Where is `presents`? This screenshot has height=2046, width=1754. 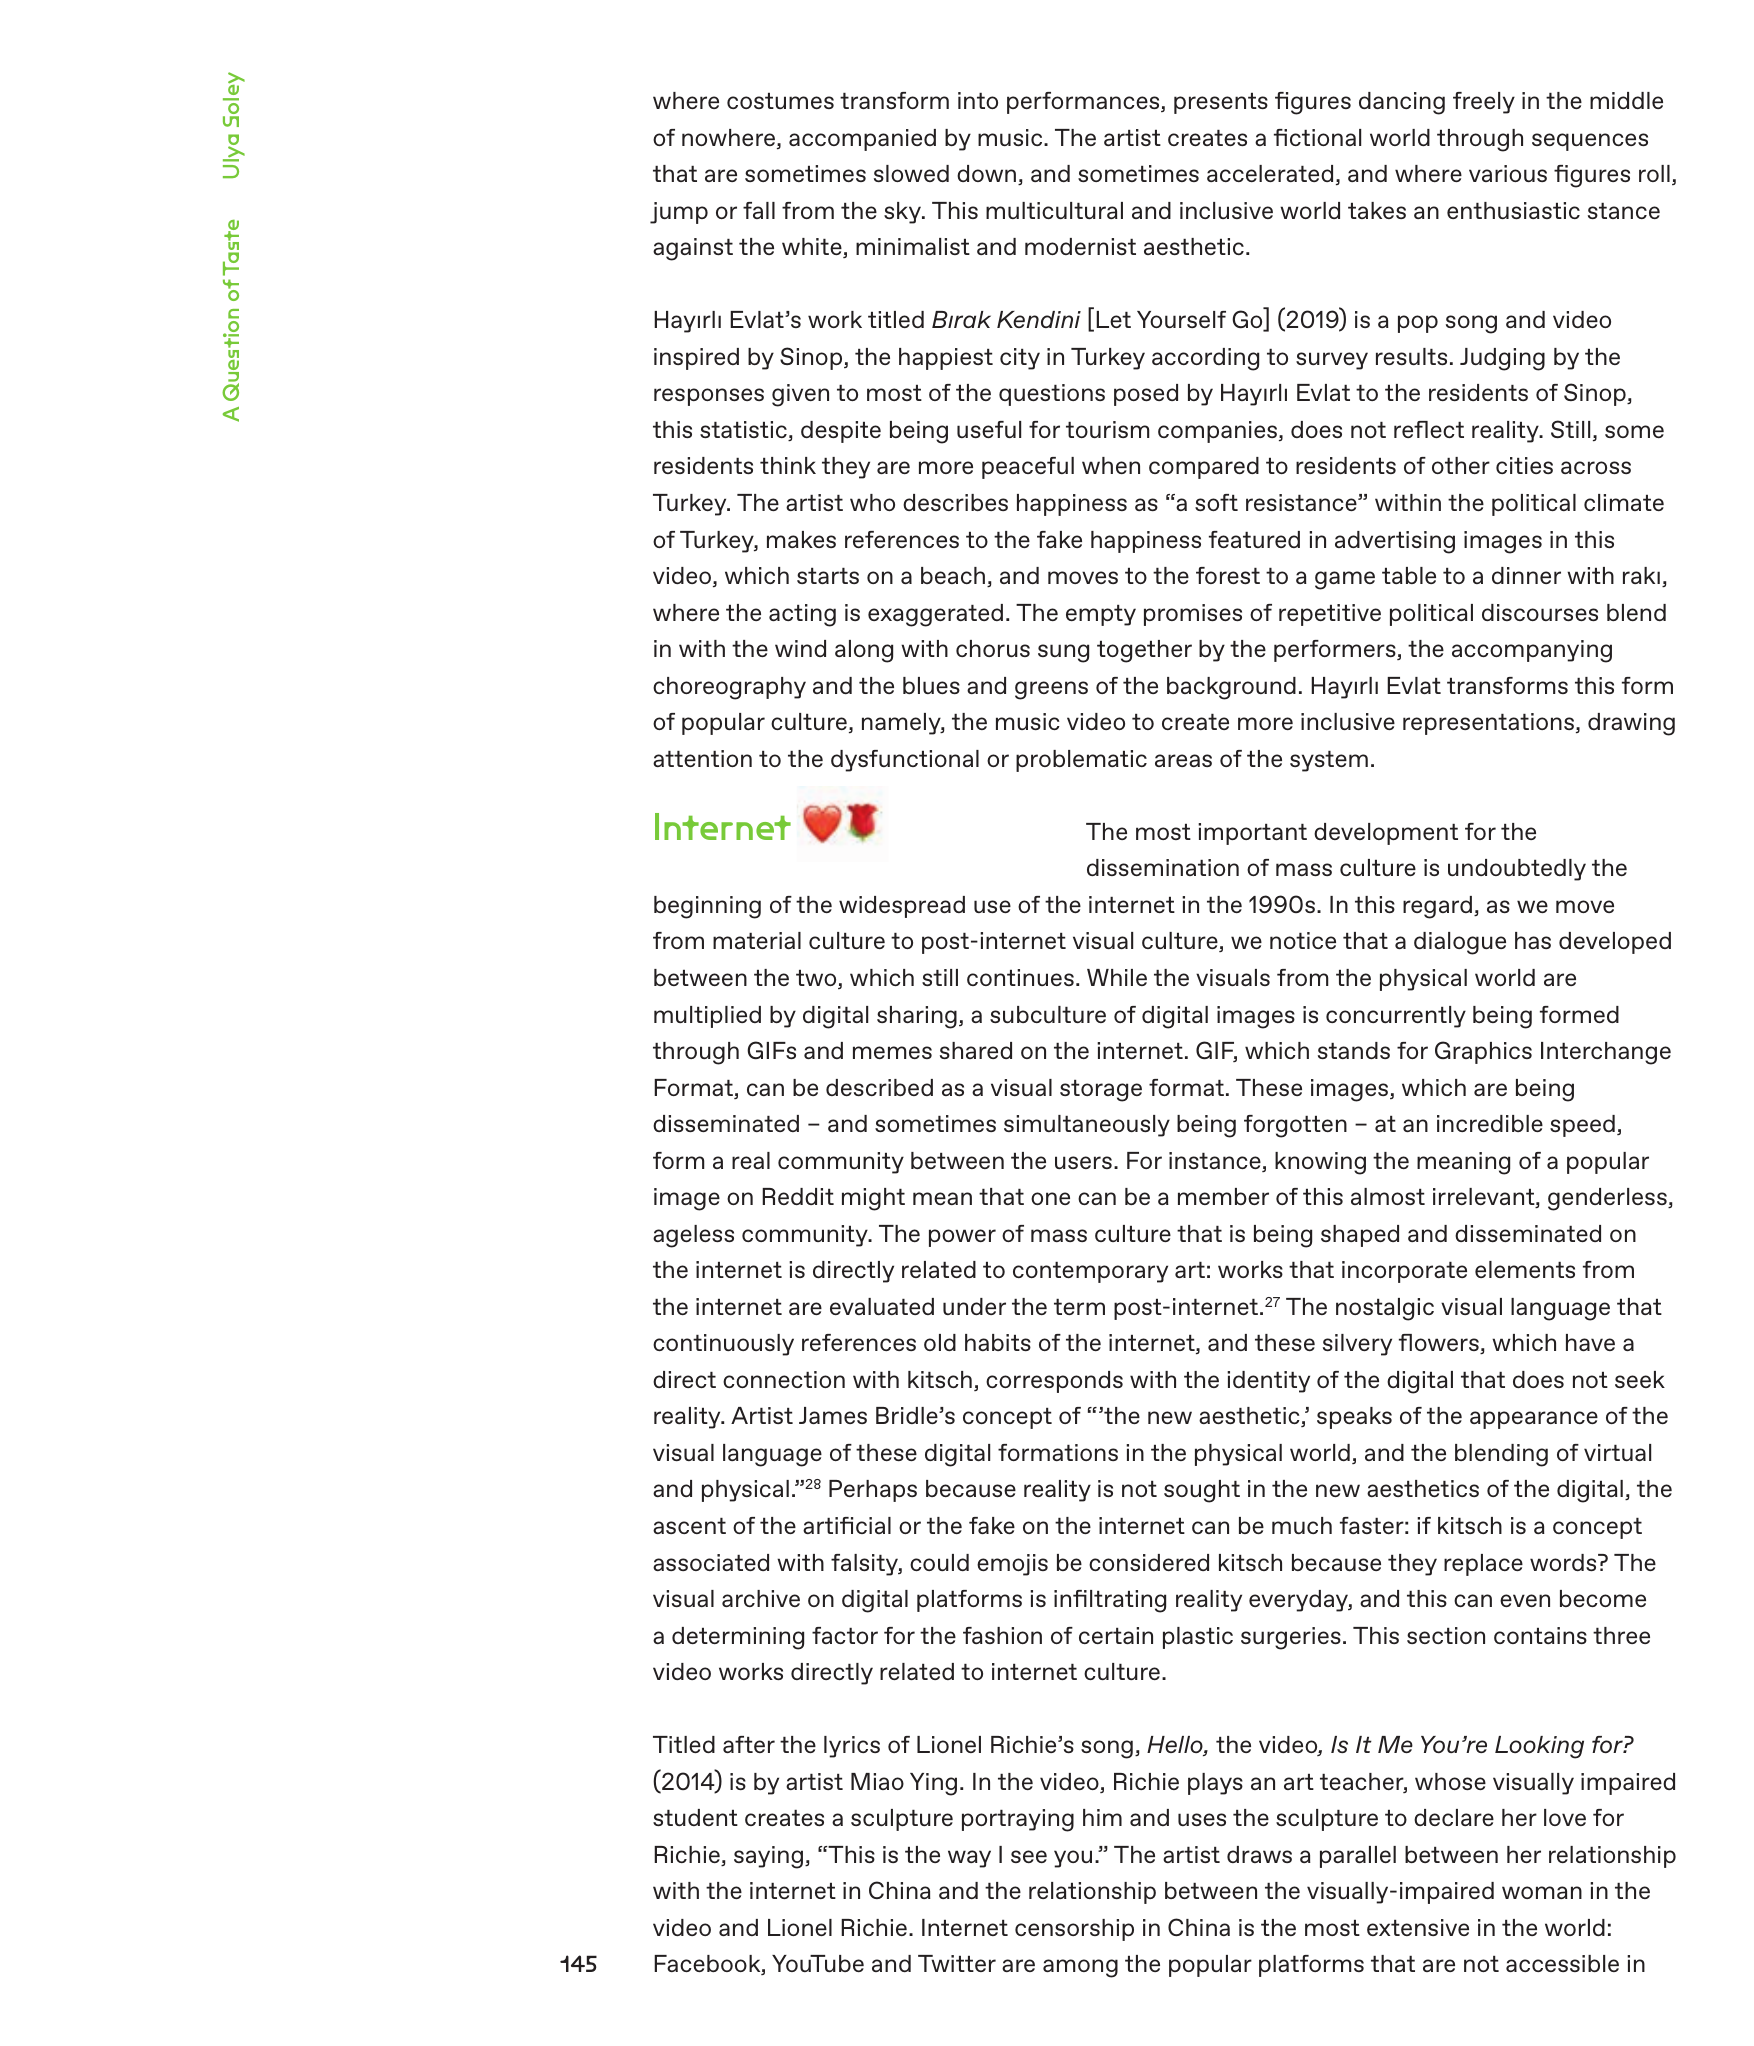
presents is located at coordinates (1221, 103).
